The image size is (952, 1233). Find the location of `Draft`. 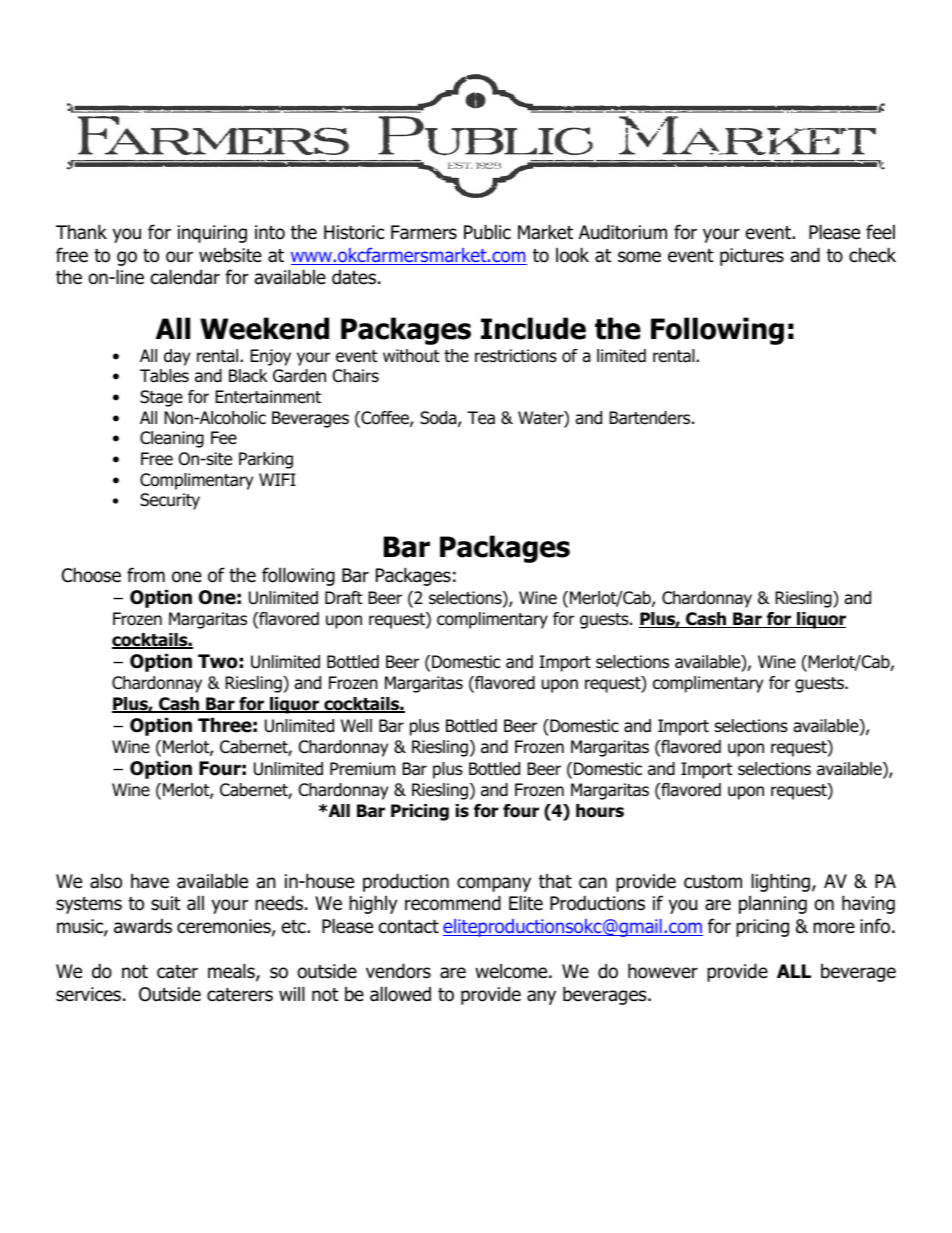

Draft is located at coordinates (344, 598).
